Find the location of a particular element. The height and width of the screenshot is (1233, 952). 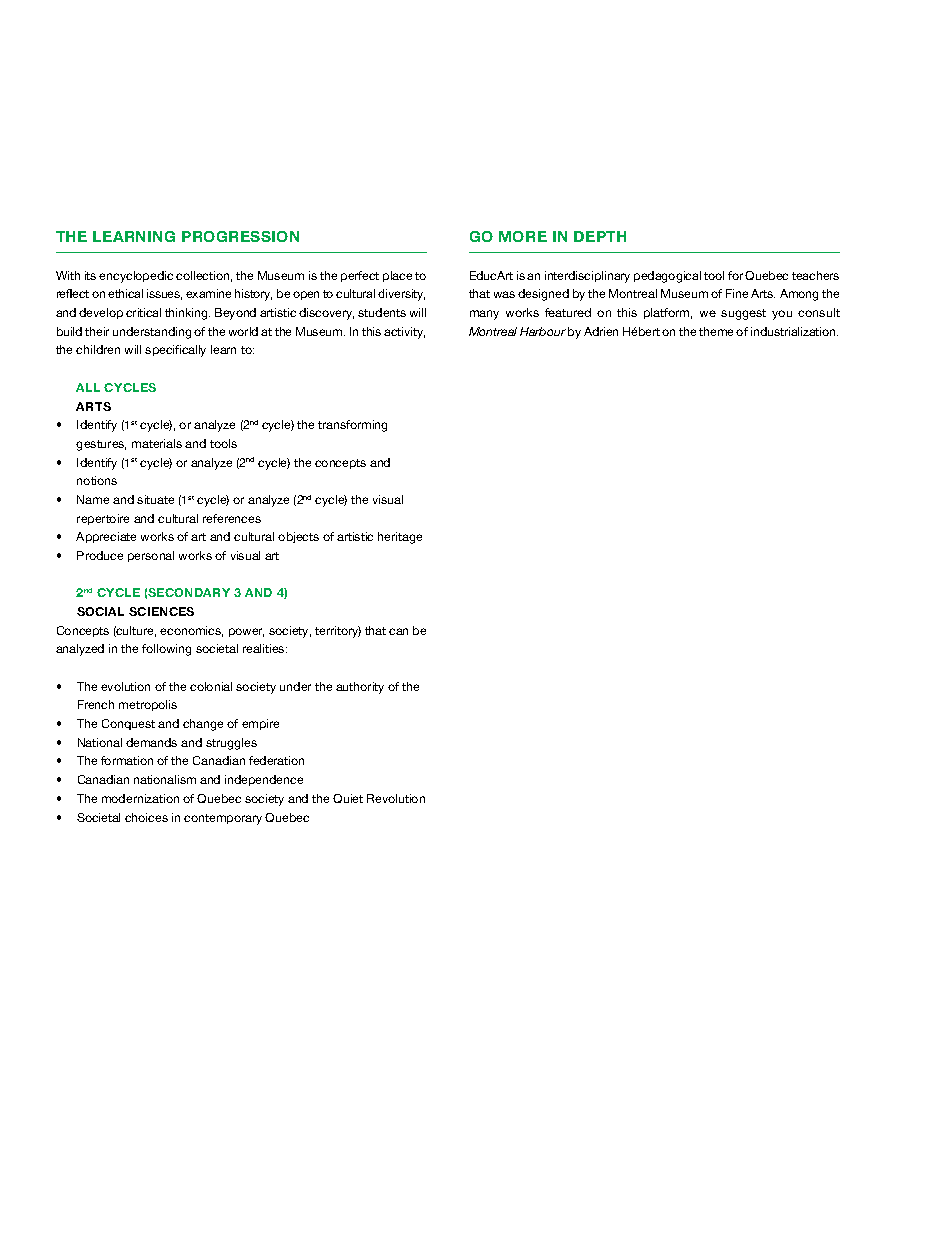

SCIENCES is located at coordinates (161, 611).
